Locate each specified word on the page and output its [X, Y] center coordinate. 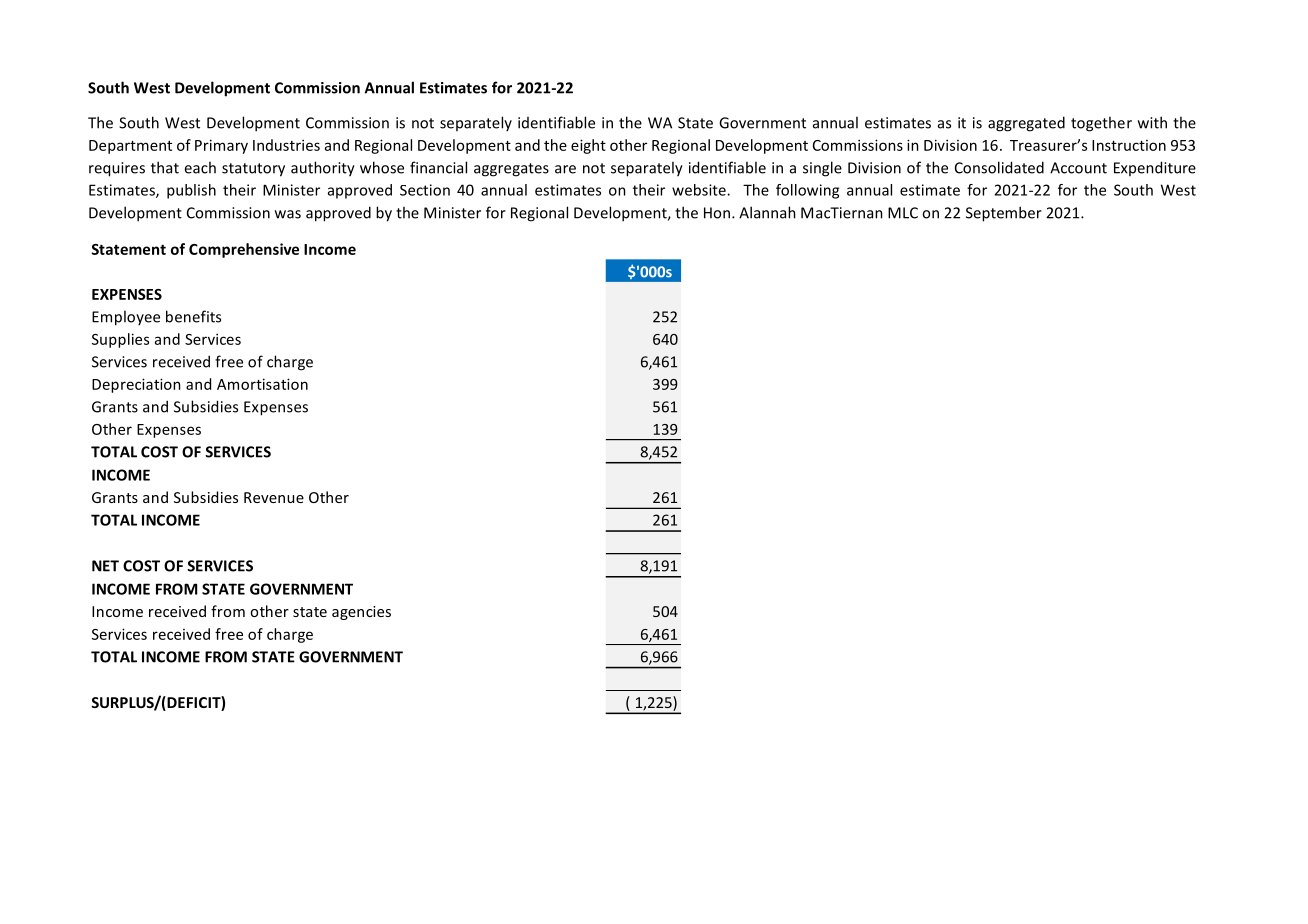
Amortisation [262, 384]
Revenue [274, 497]
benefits [193, 316]
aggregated [1026, 124]
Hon [717, 213]
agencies [361, 613]
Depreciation [136, 385]
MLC [903, 213]
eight [588, 146]
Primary [221, 146]
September [1004, 214]
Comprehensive [244, 250]
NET [105, 566]
